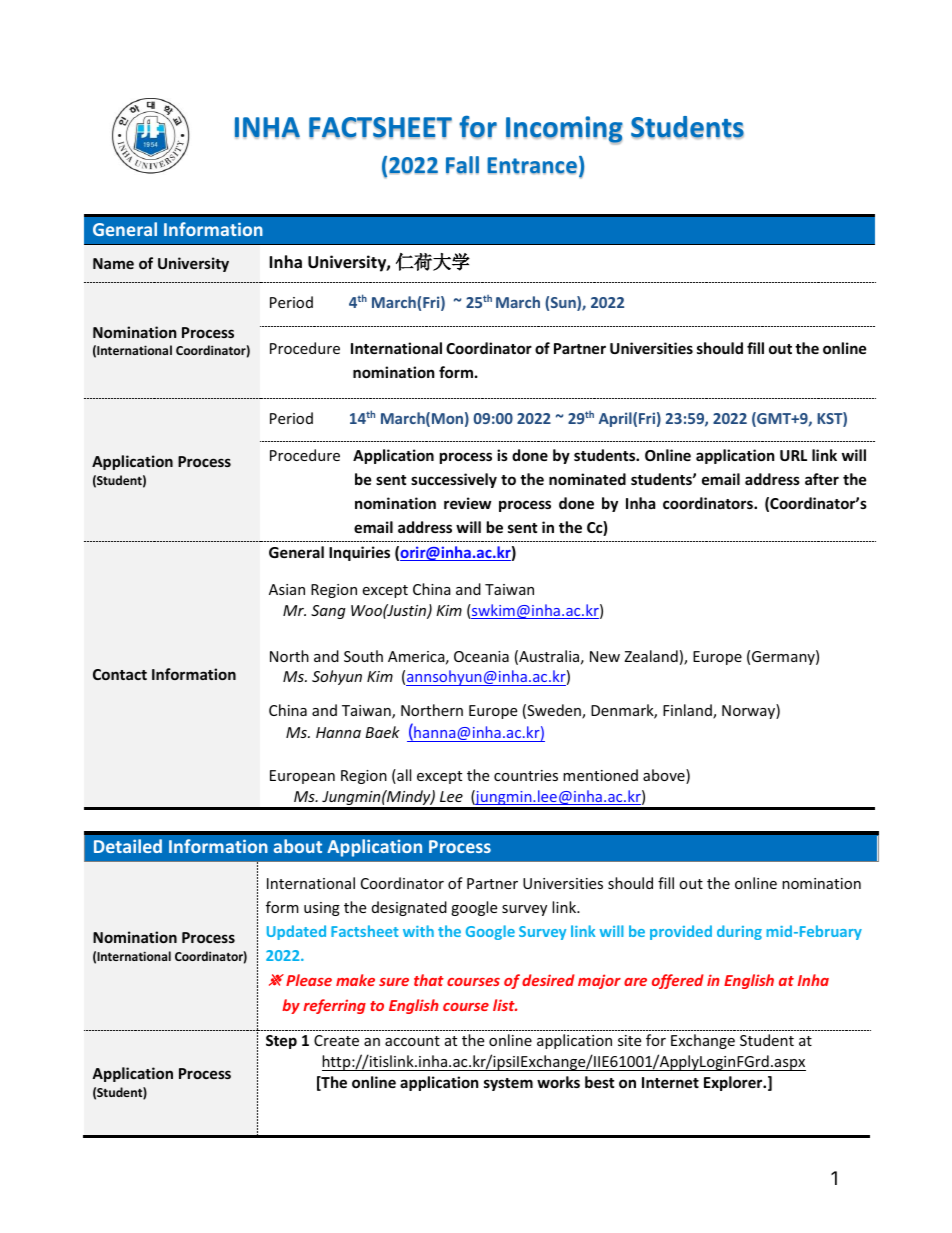 The image size is (952, 1233). I want to click on successively, so click(454, 480).
